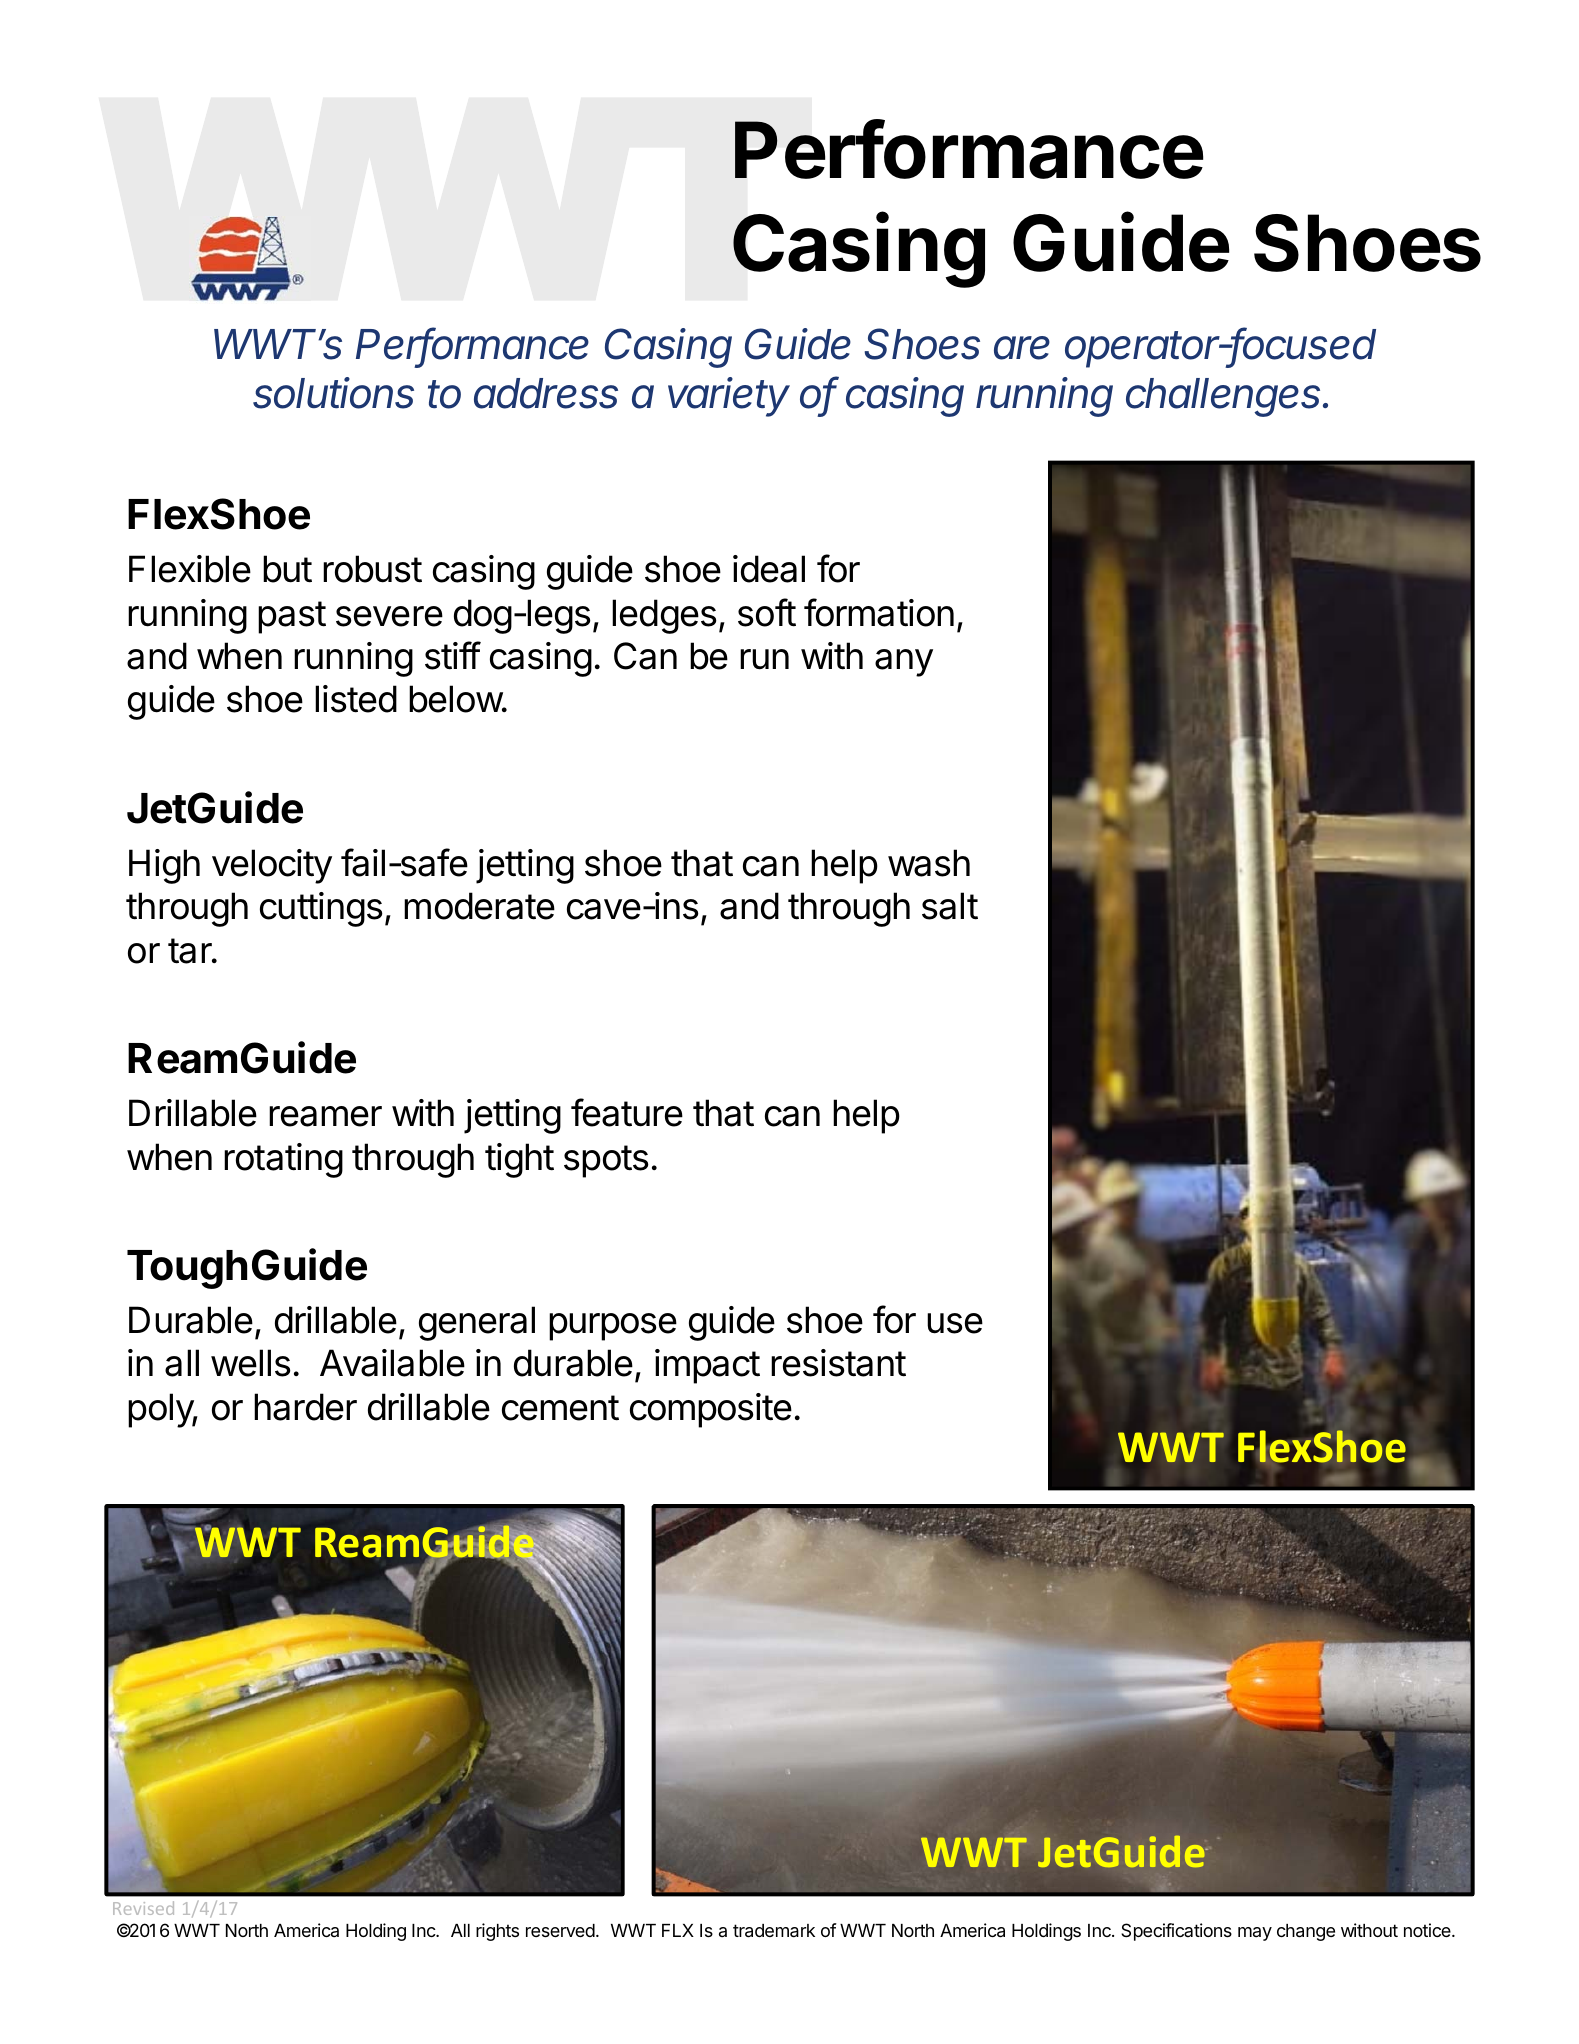  I want to click on cuttings, so click(321, 909).
